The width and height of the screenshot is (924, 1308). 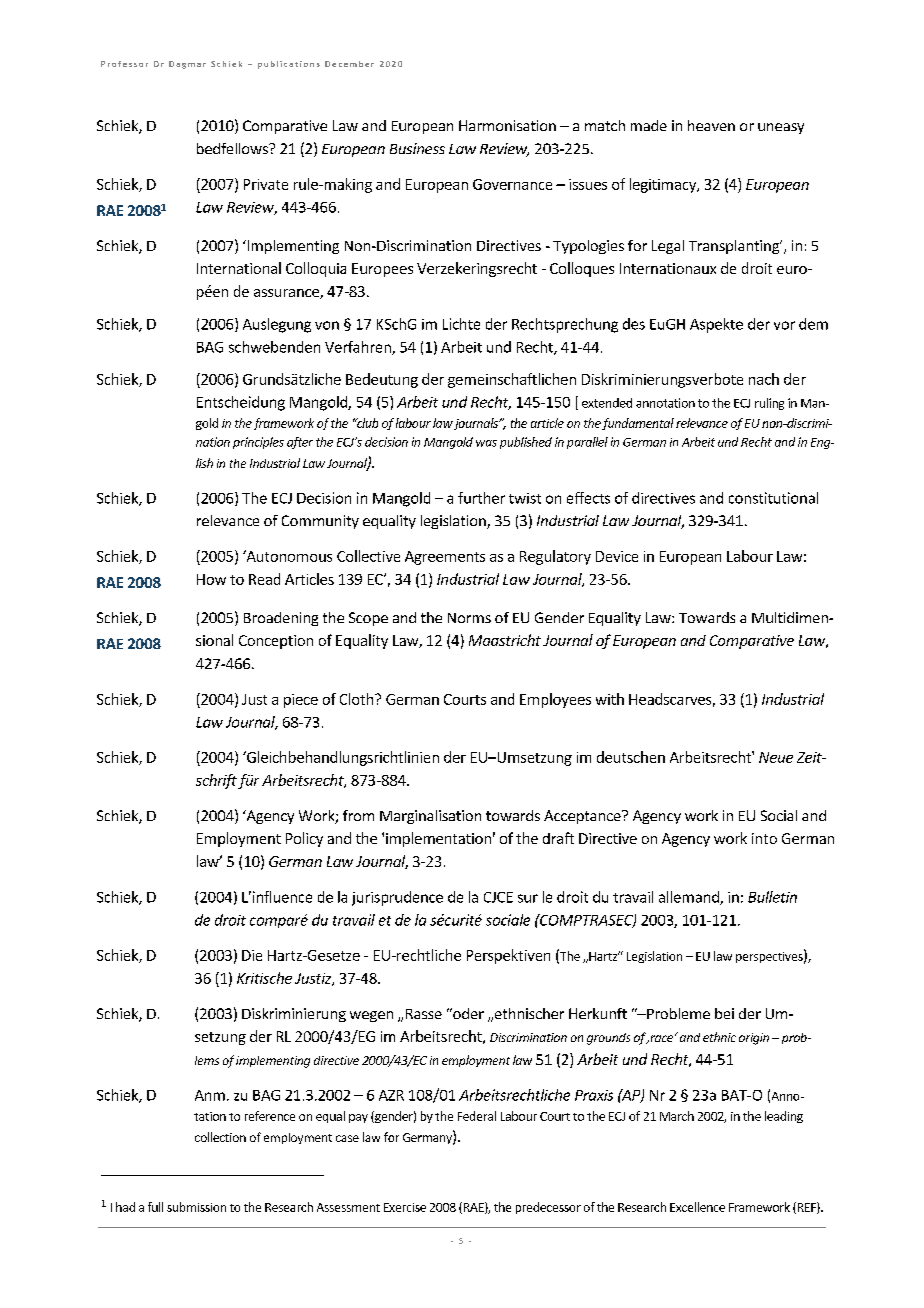 I want to click on bedfellows, so click(x=233, y=148).
